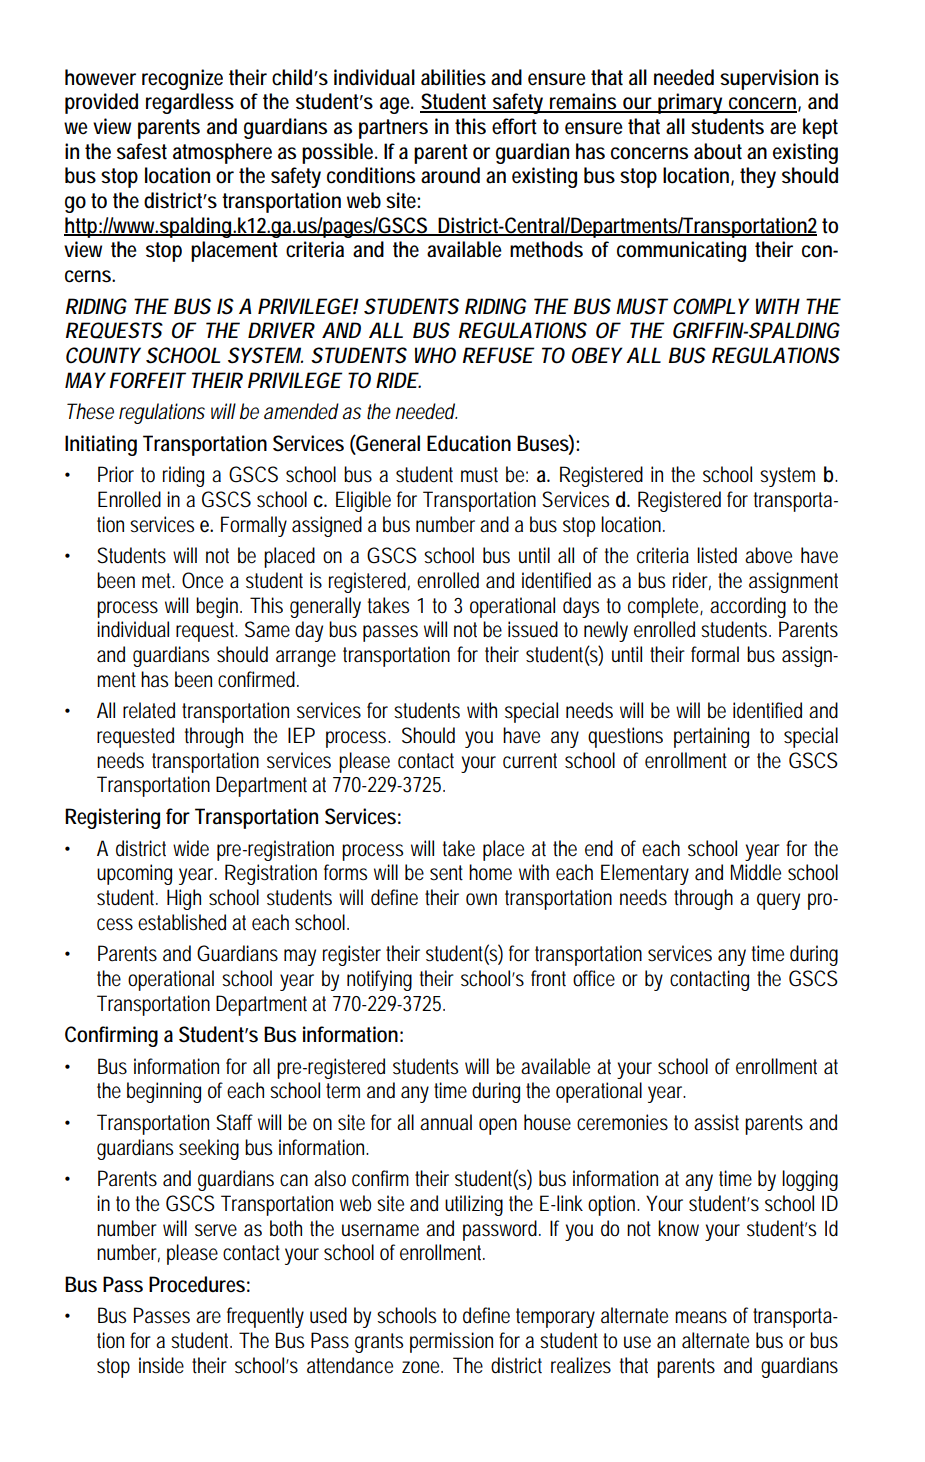 The image size is (925, 1462). Describe the element at coordinates (481, 899) in the image. I see `own` at that location.
